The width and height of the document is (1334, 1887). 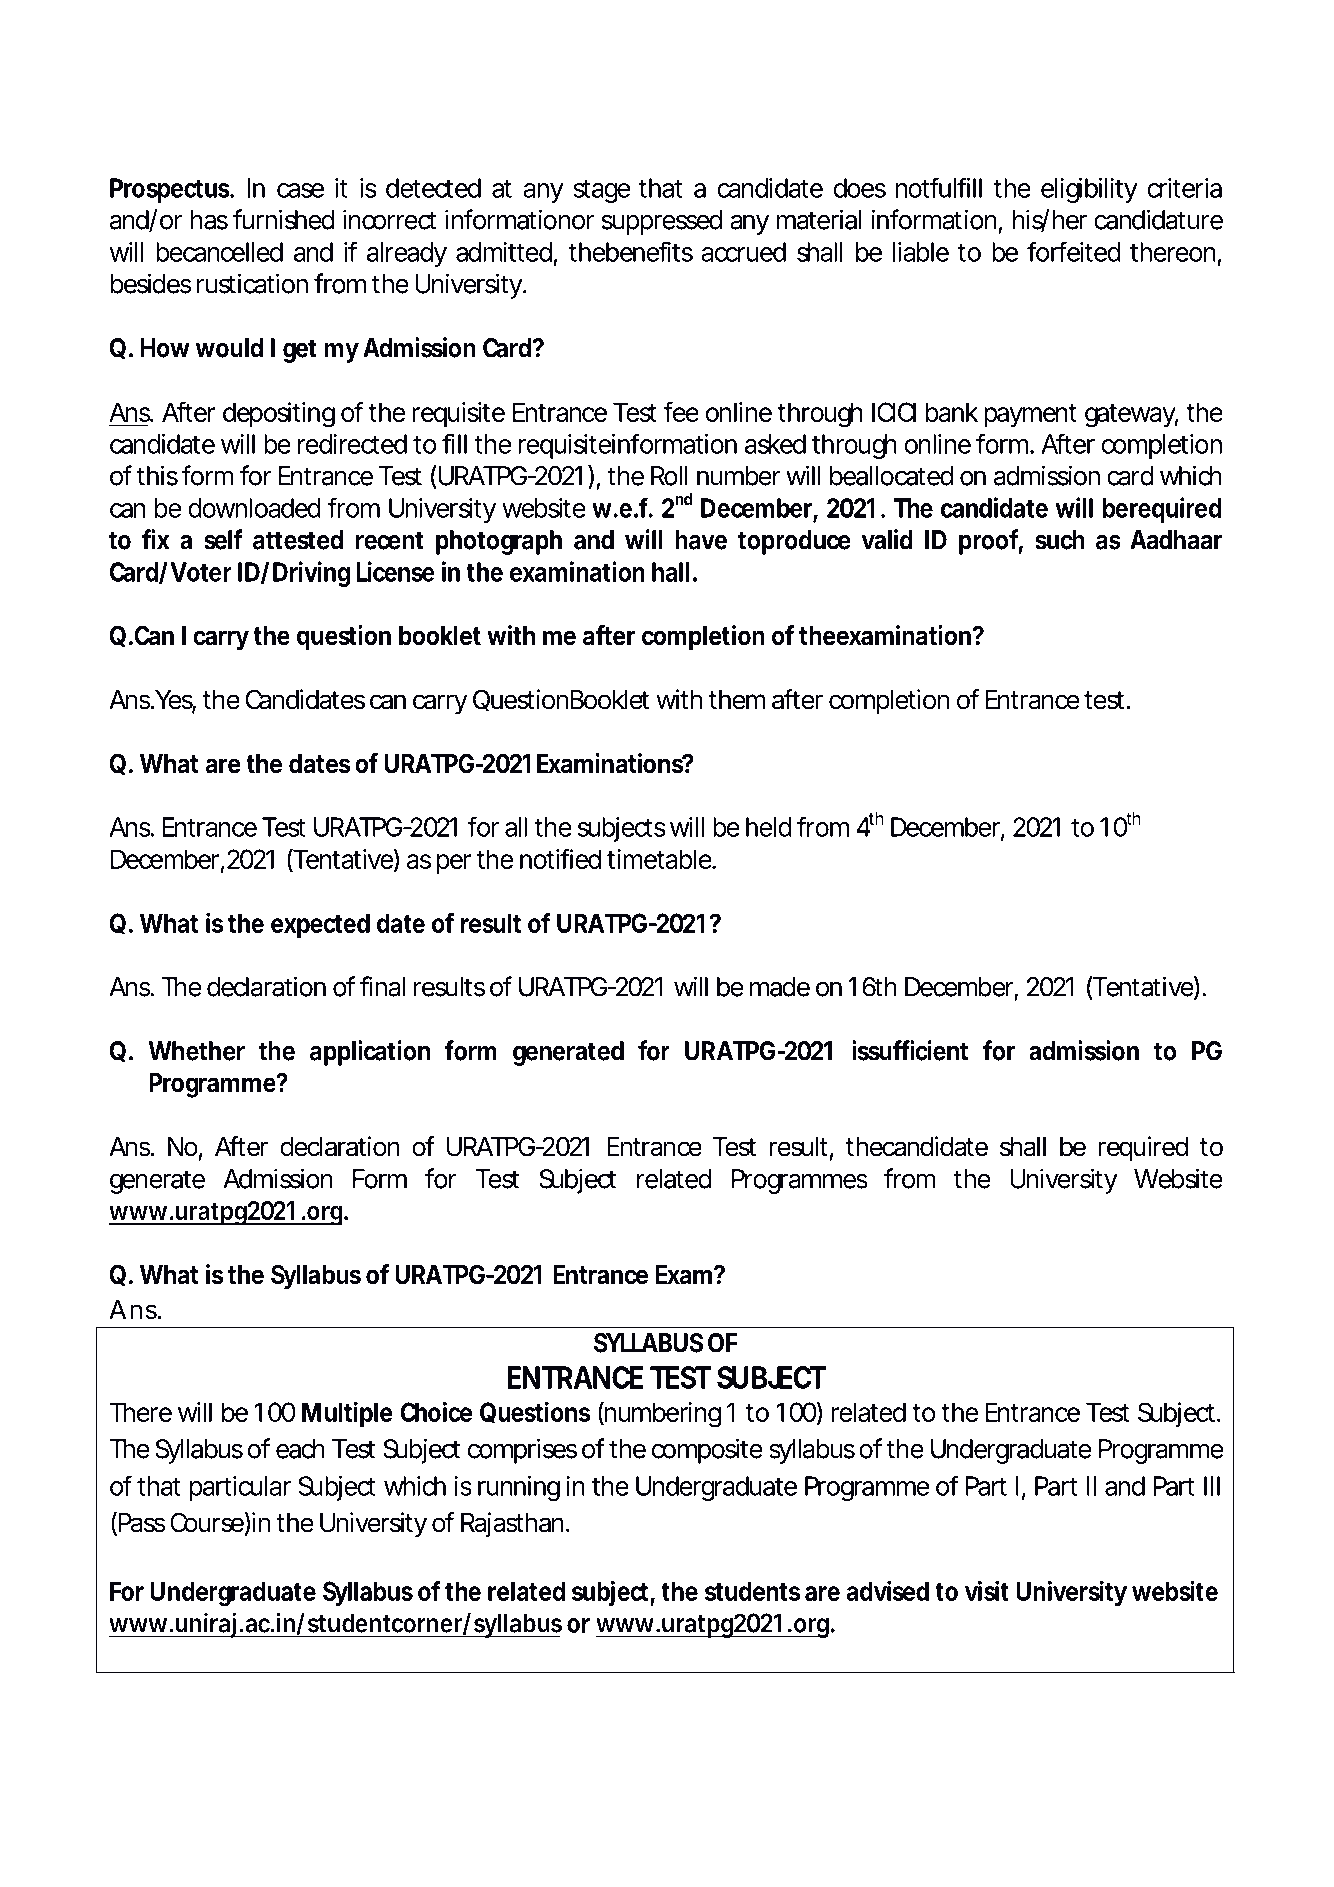 What do you see at coordinates (752, 1591) in the document?
I see `students` at bounding box center [752, 1591].
